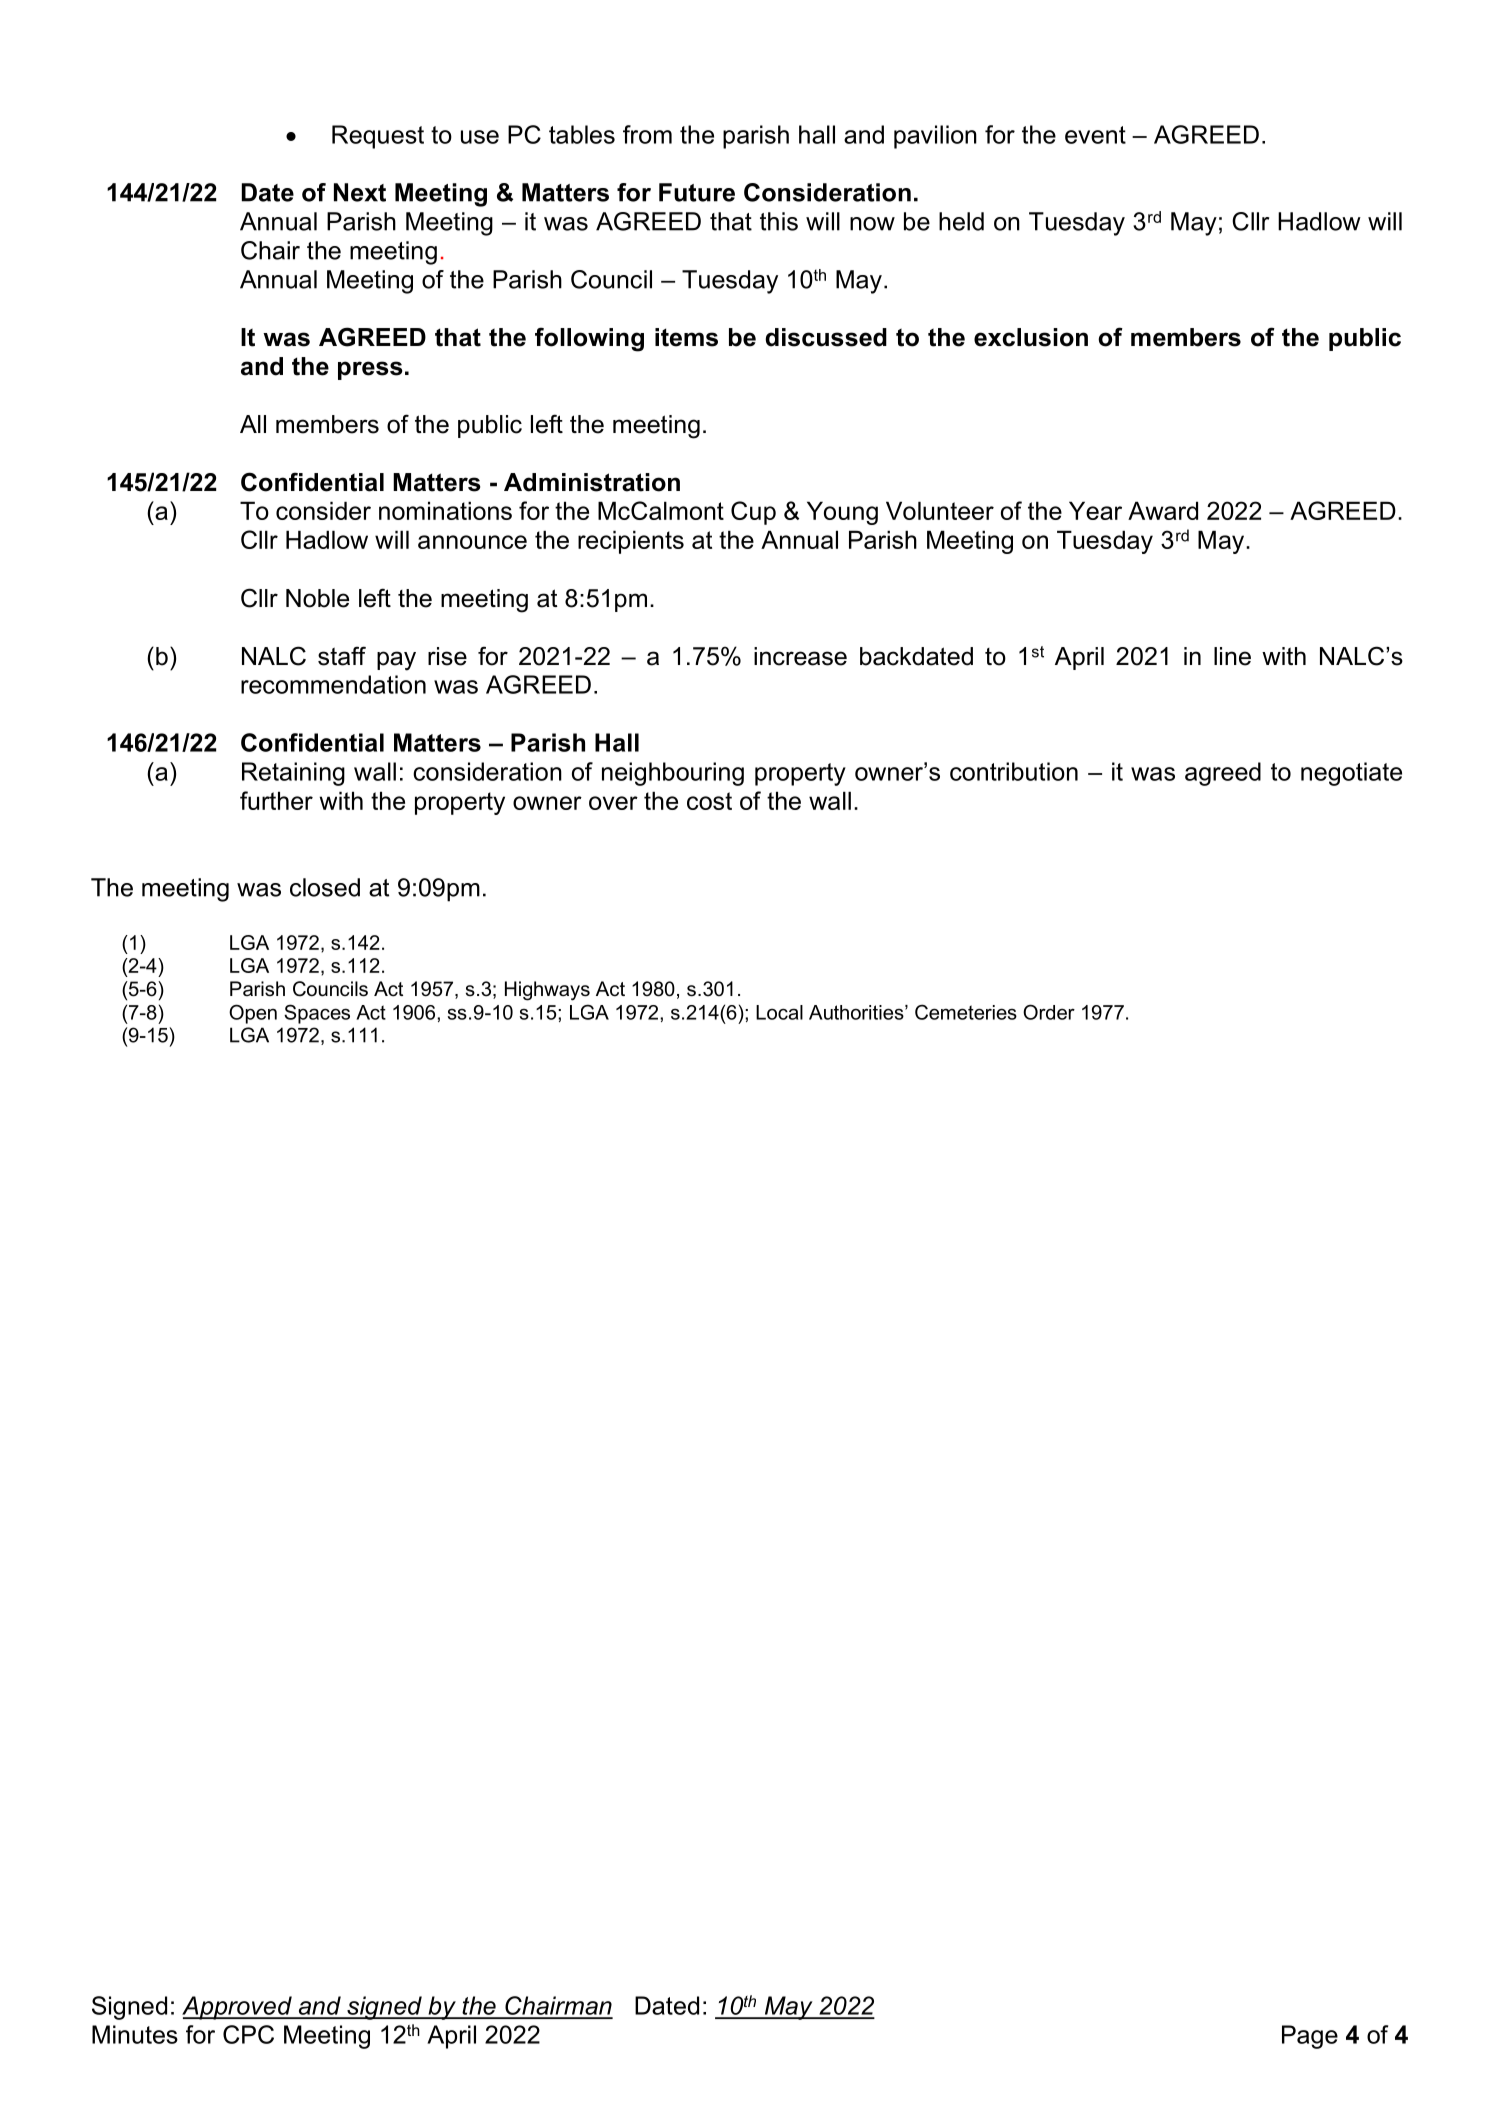 The image size is (1499, 2120). What do you see at coordinates (1095, 135) in the image?
I see `event` at bounding box center [1095, 135].
